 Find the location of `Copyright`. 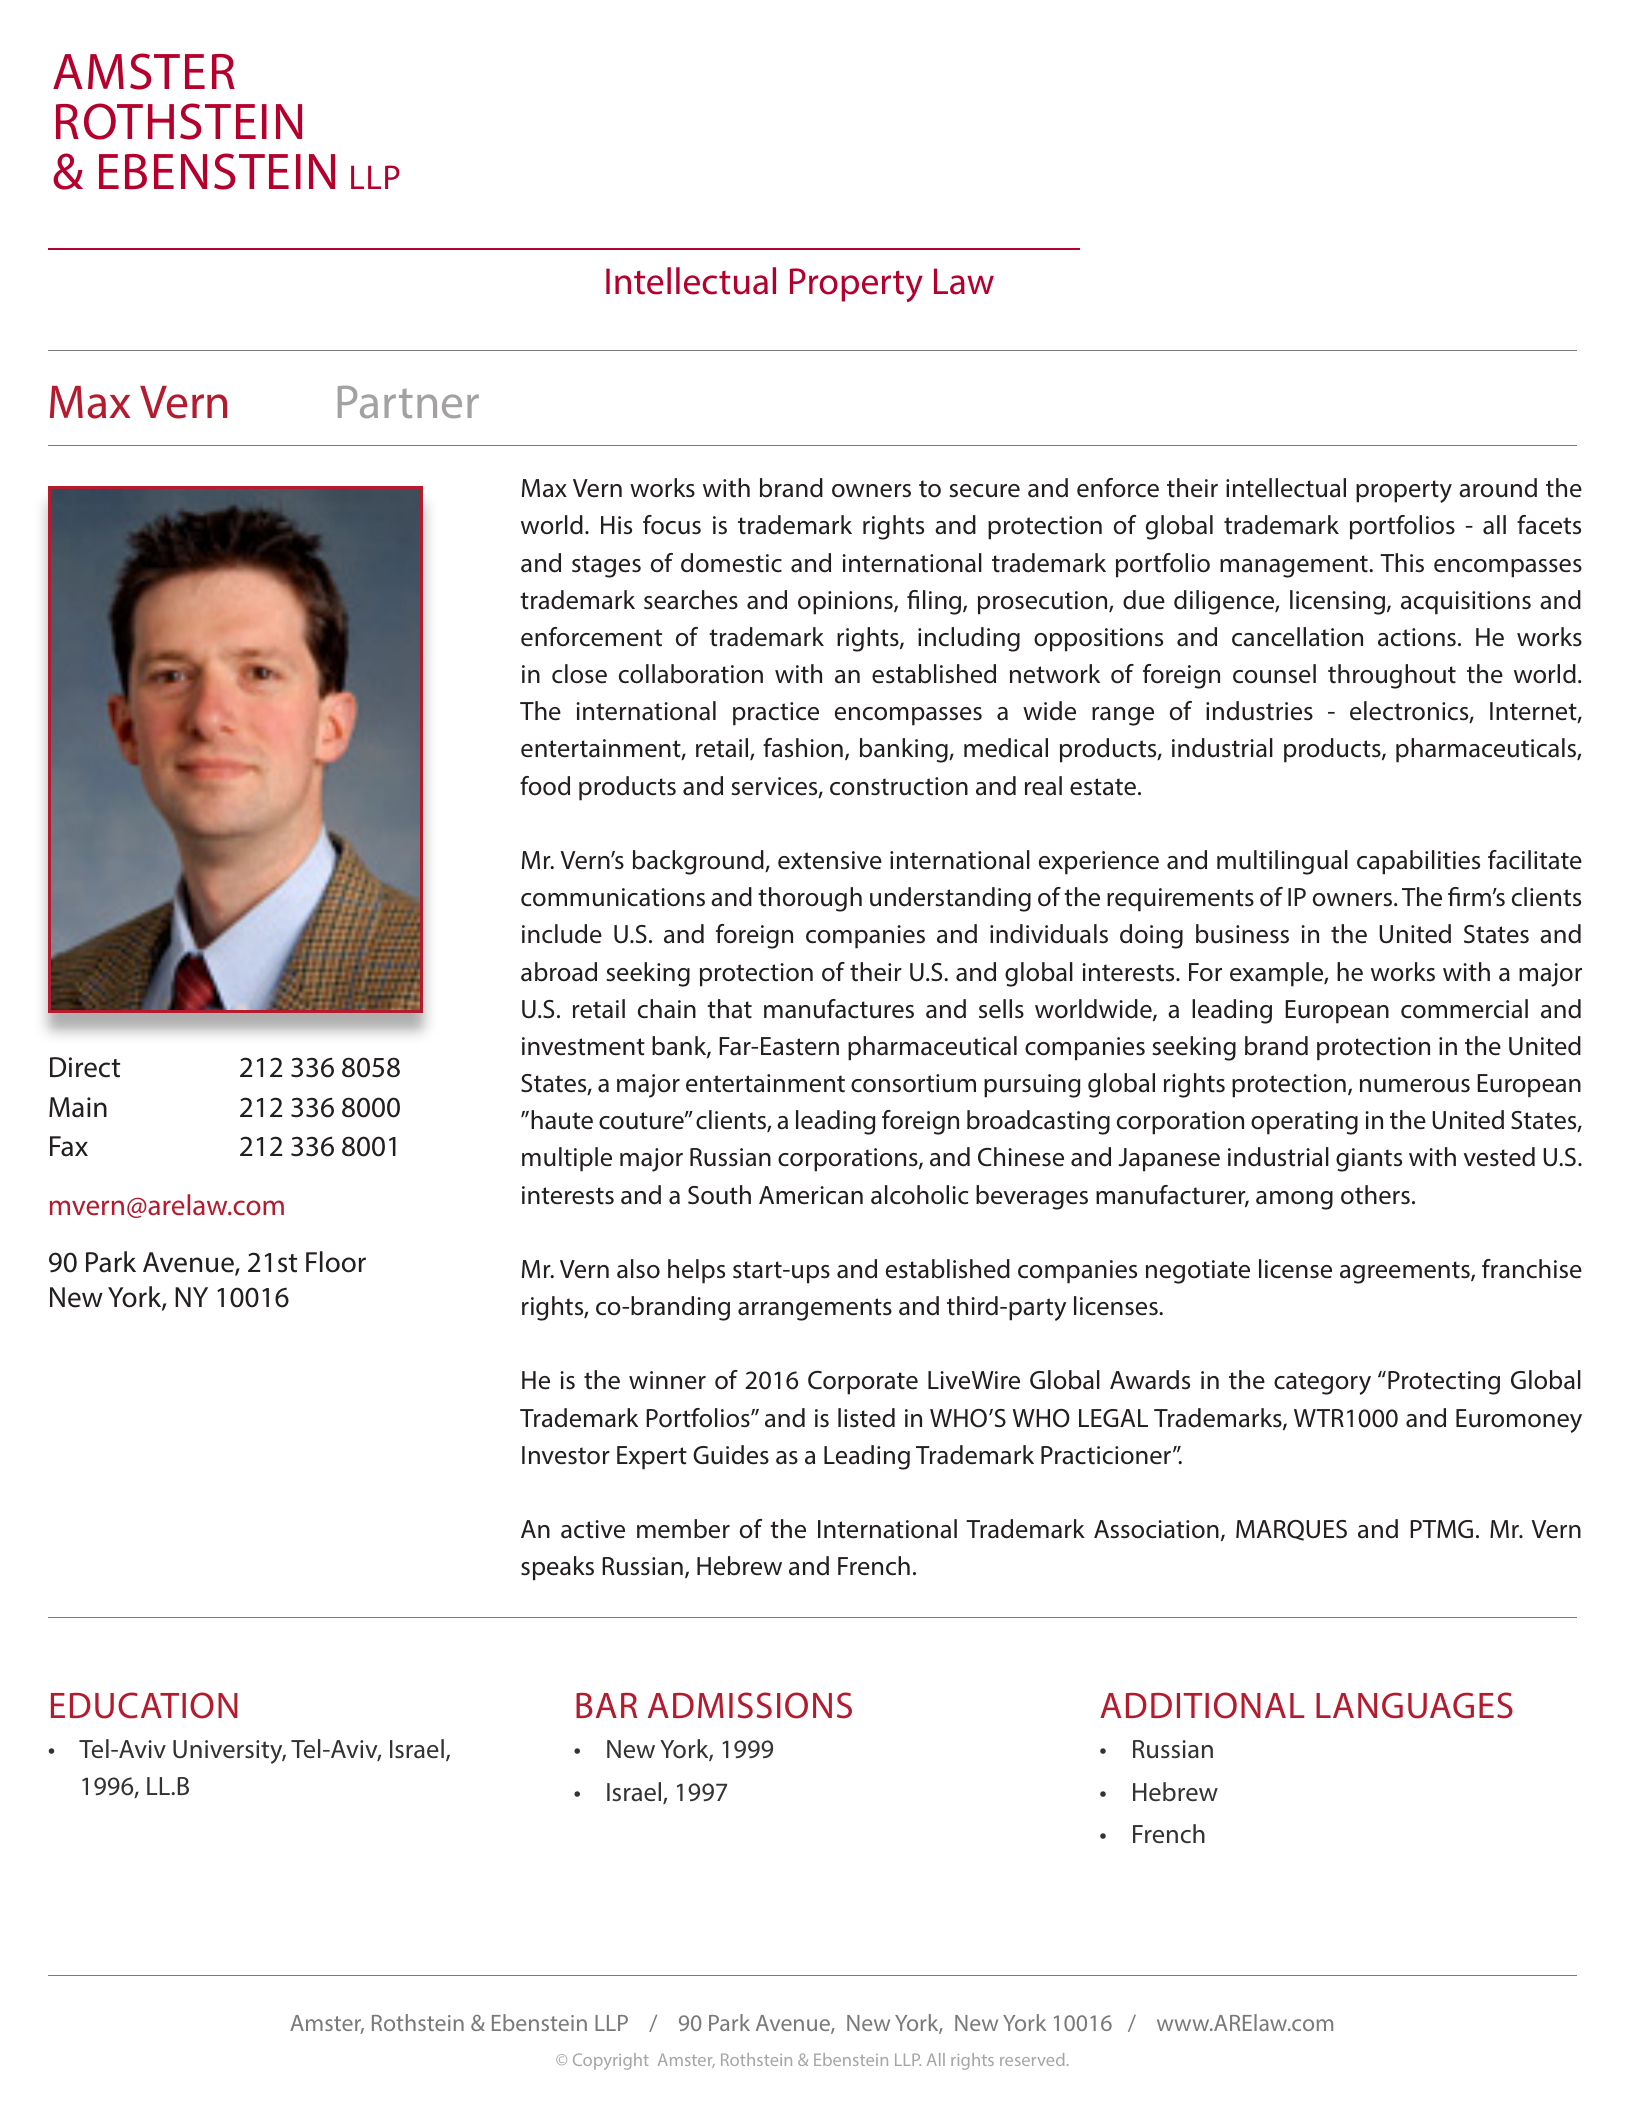

Copyright is located at coordinates (611, 2061).
